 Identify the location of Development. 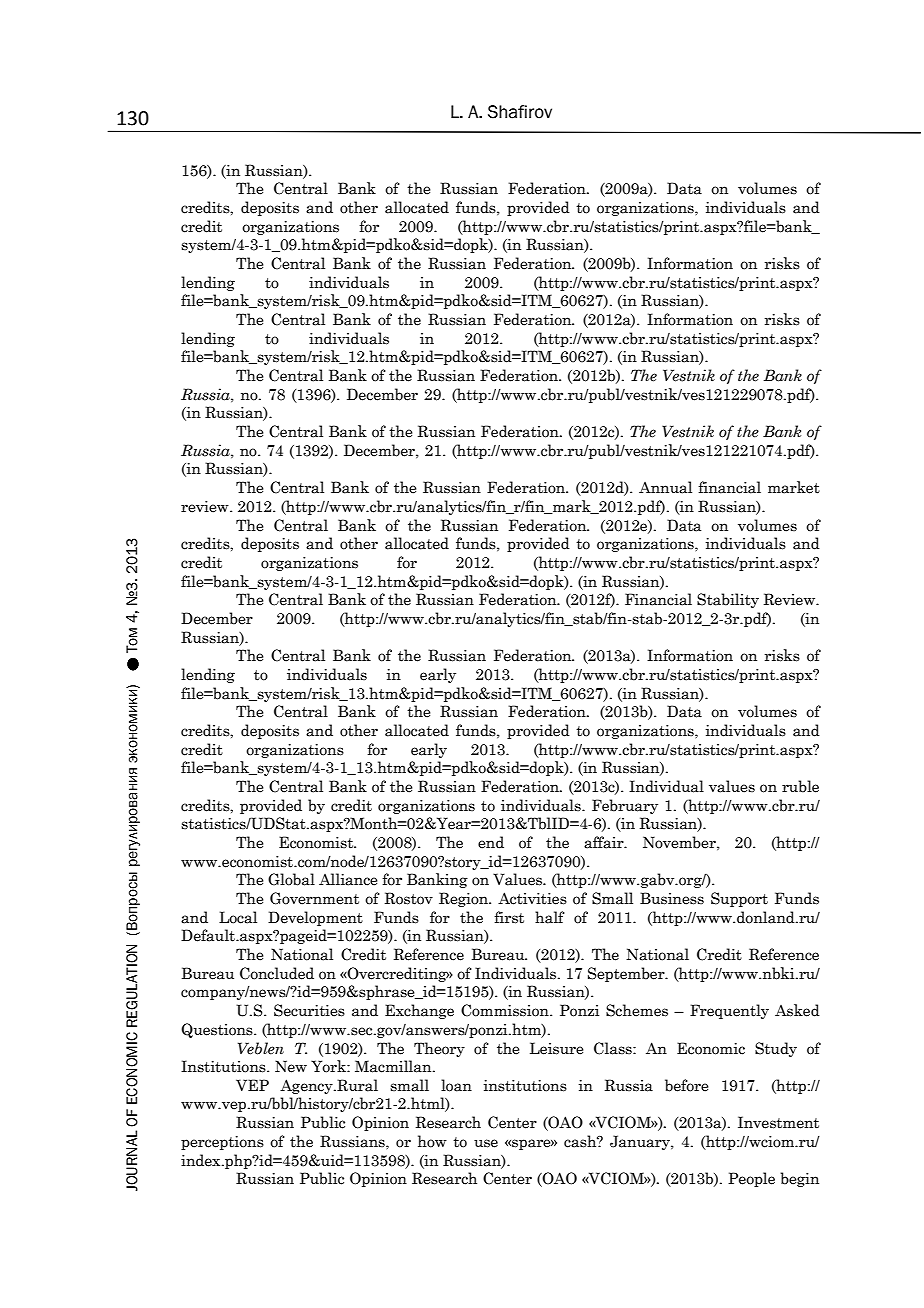
(315, 918).
